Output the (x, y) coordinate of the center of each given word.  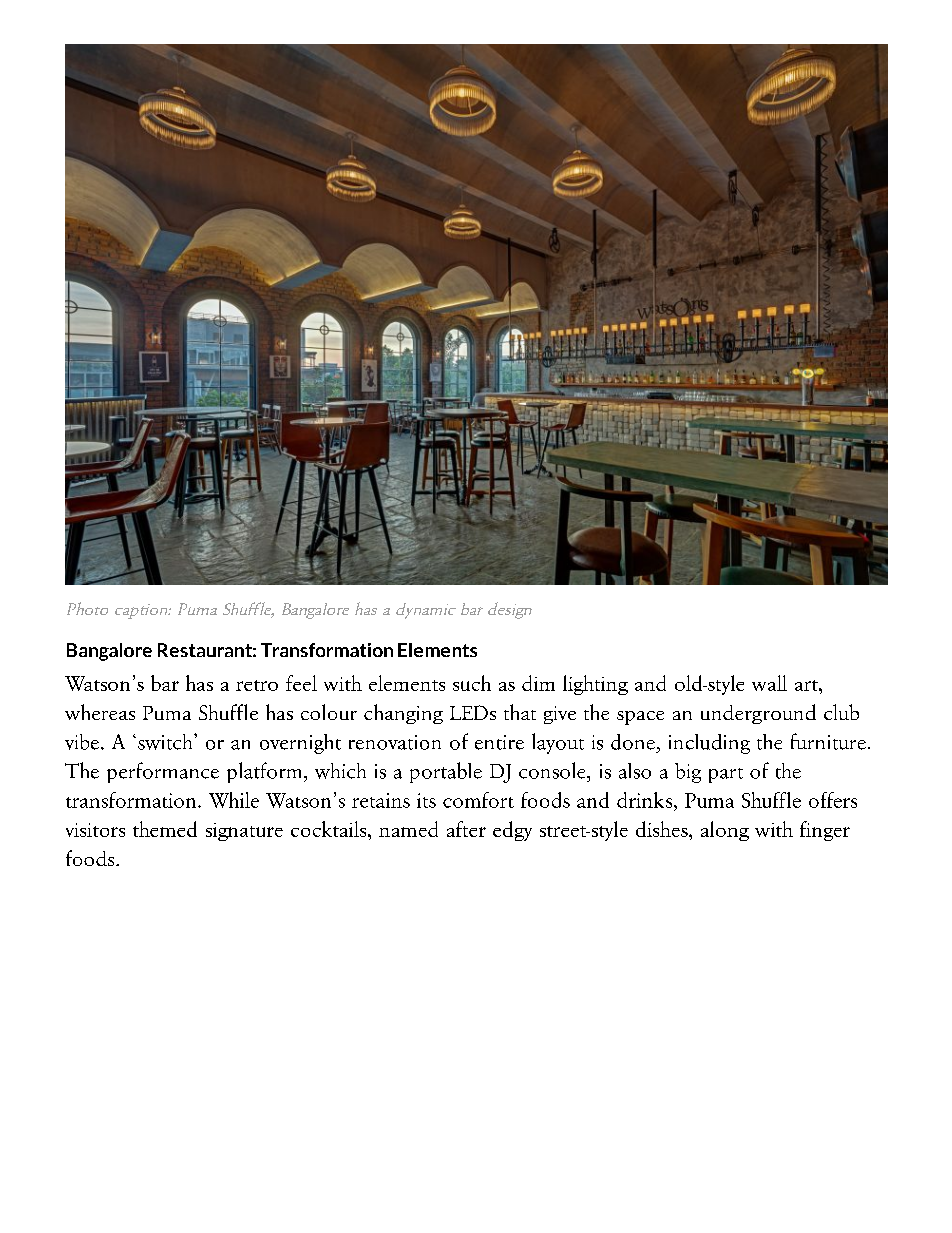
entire (499, 742)
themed (165, 829)
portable (446, 772)
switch (166, 742)
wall (769, 683)
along (725, 831)
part (726, 775)
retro (257, 685)
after (466, 829)
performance (163, 772)
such (472, 683)
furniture (828, 741)
